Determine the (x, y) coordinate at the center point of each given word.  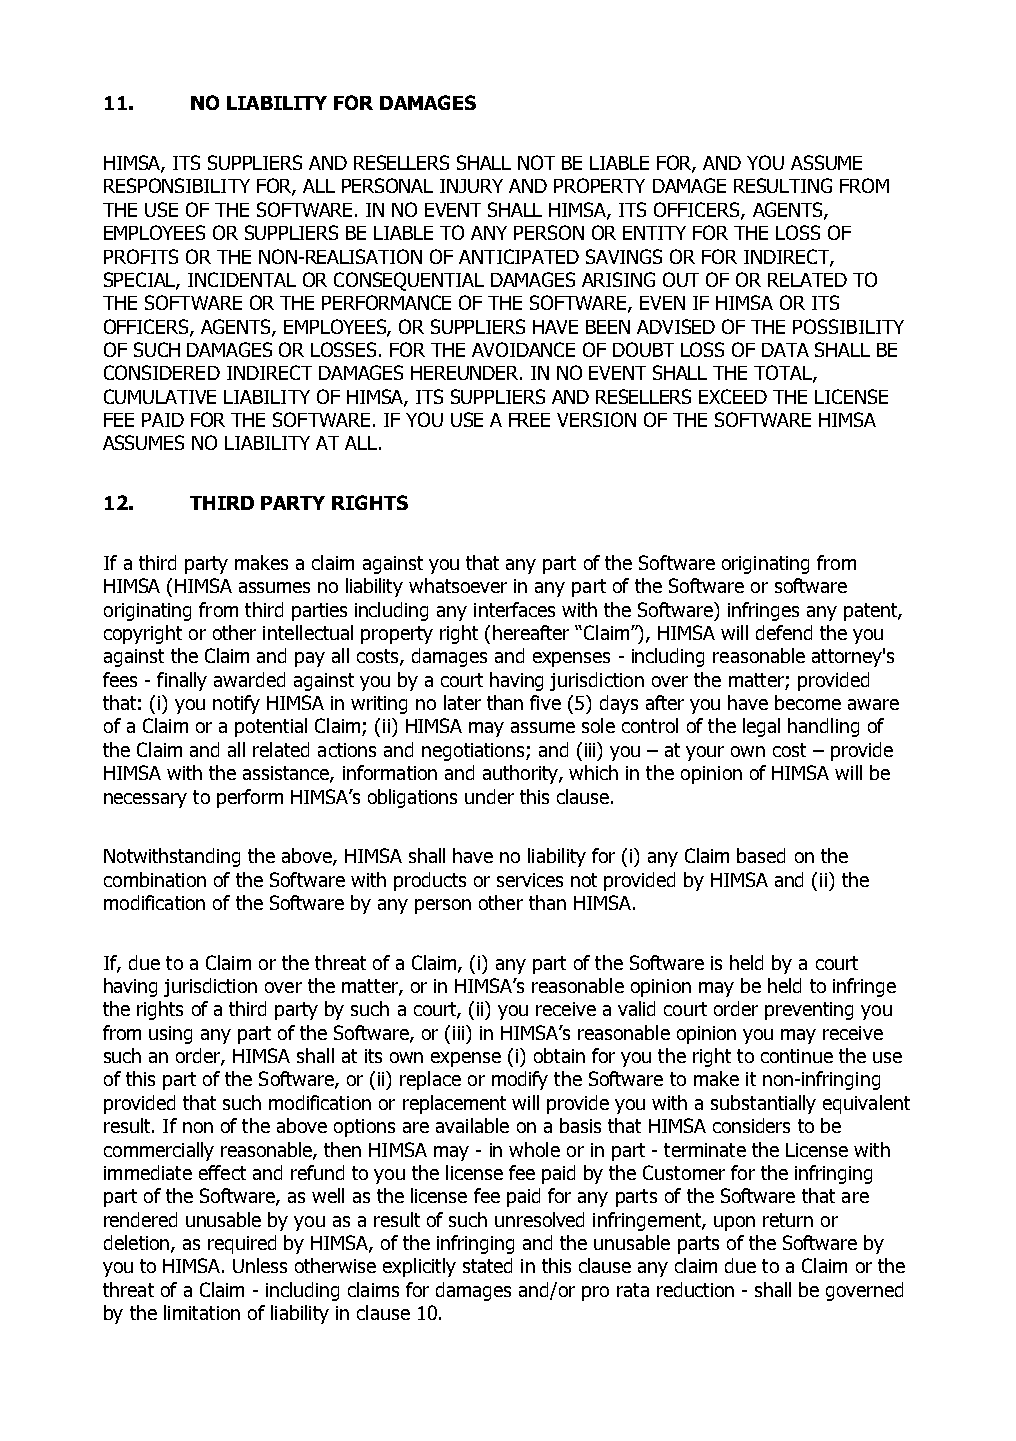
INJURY (471, 186)
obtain (559, 1055)
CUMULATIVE (160, 396)
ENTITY (654, 233)
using (170, 1035)
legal (761, 727)
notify (236, 704)
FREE (529, 420)
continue (797, 1056)
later (462, 702)
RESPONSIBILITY (177, 185)
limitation (202, 1312)
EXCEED (733, 396)
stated (487, 1265)
